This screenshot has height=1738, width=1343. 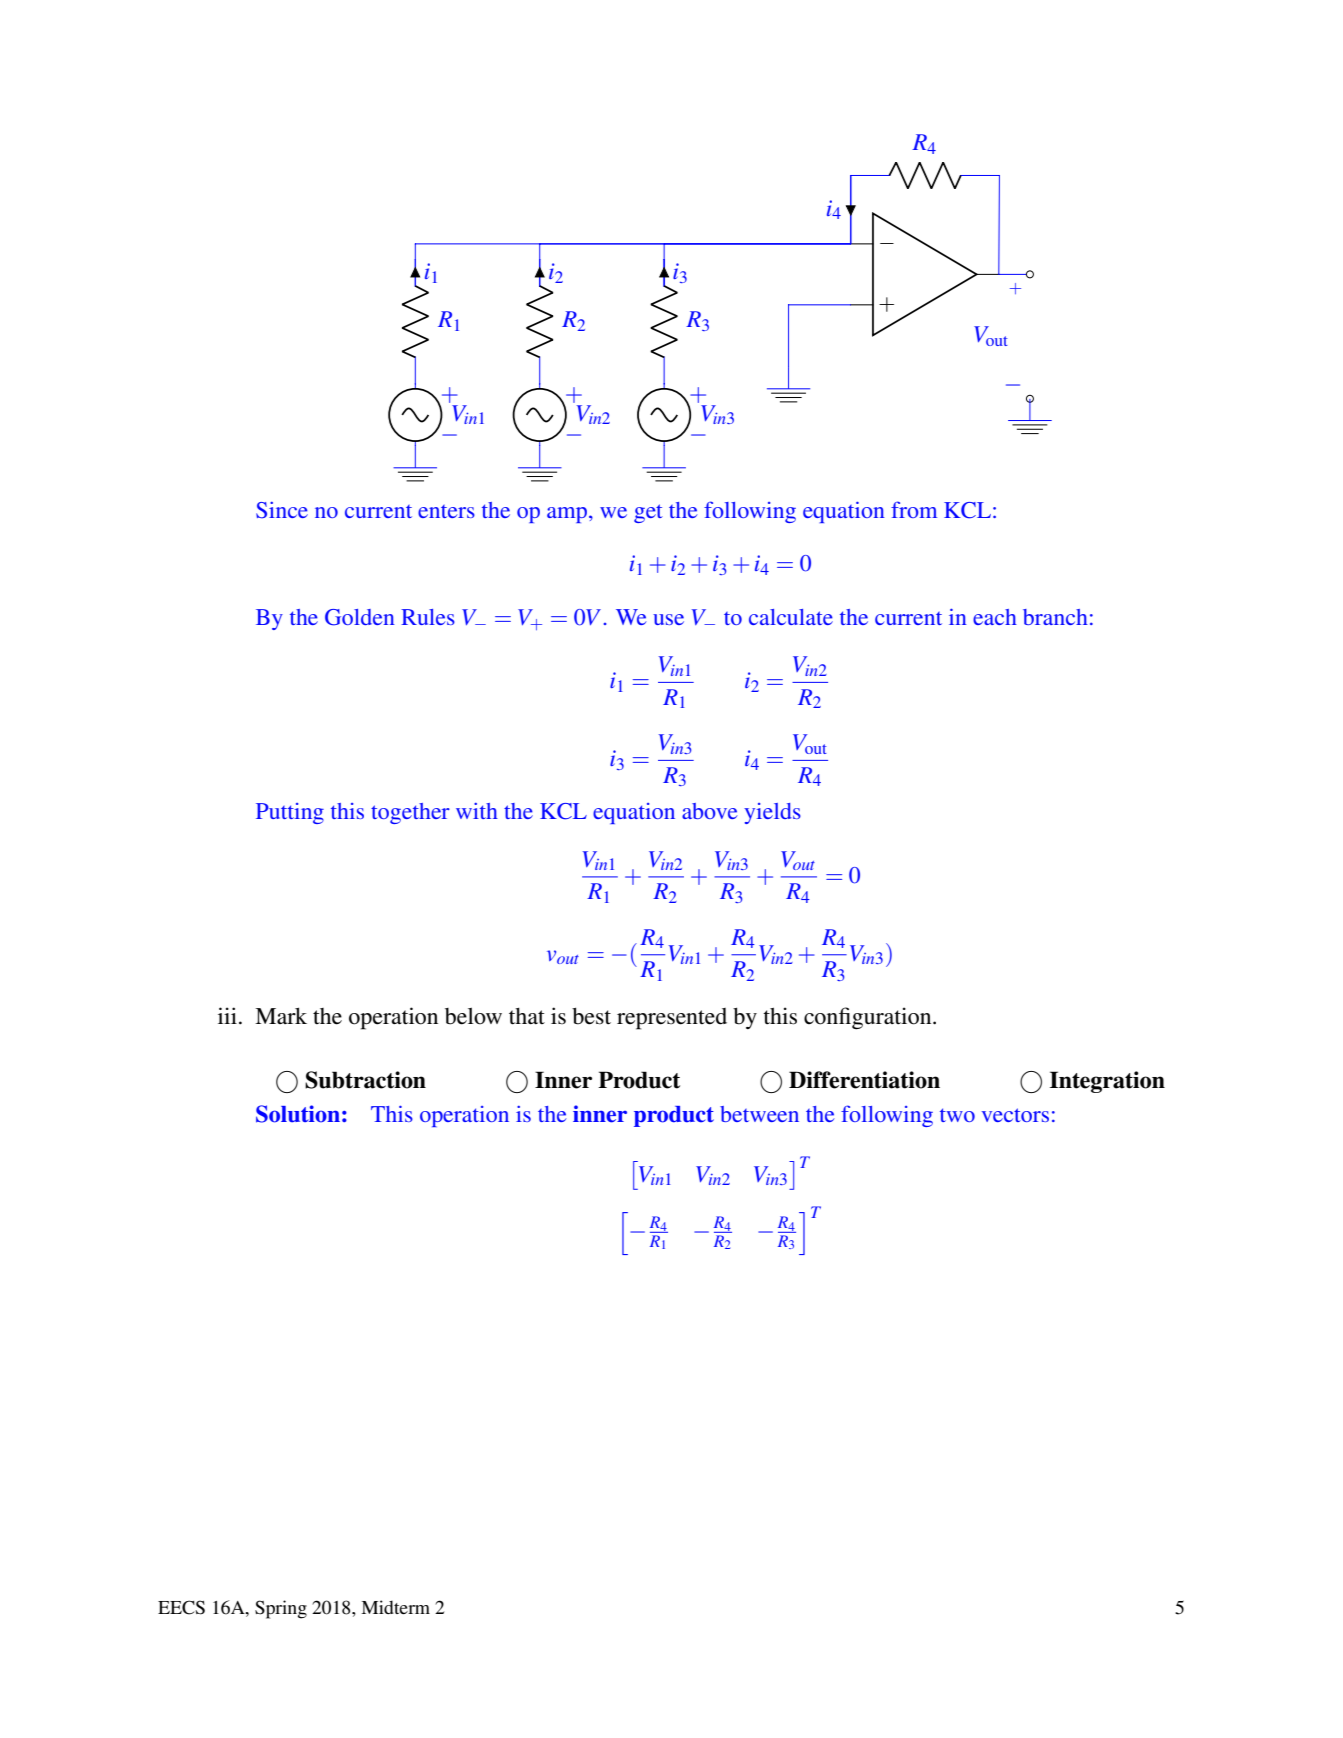 I want to click on above, so click(x=709, y=811).
